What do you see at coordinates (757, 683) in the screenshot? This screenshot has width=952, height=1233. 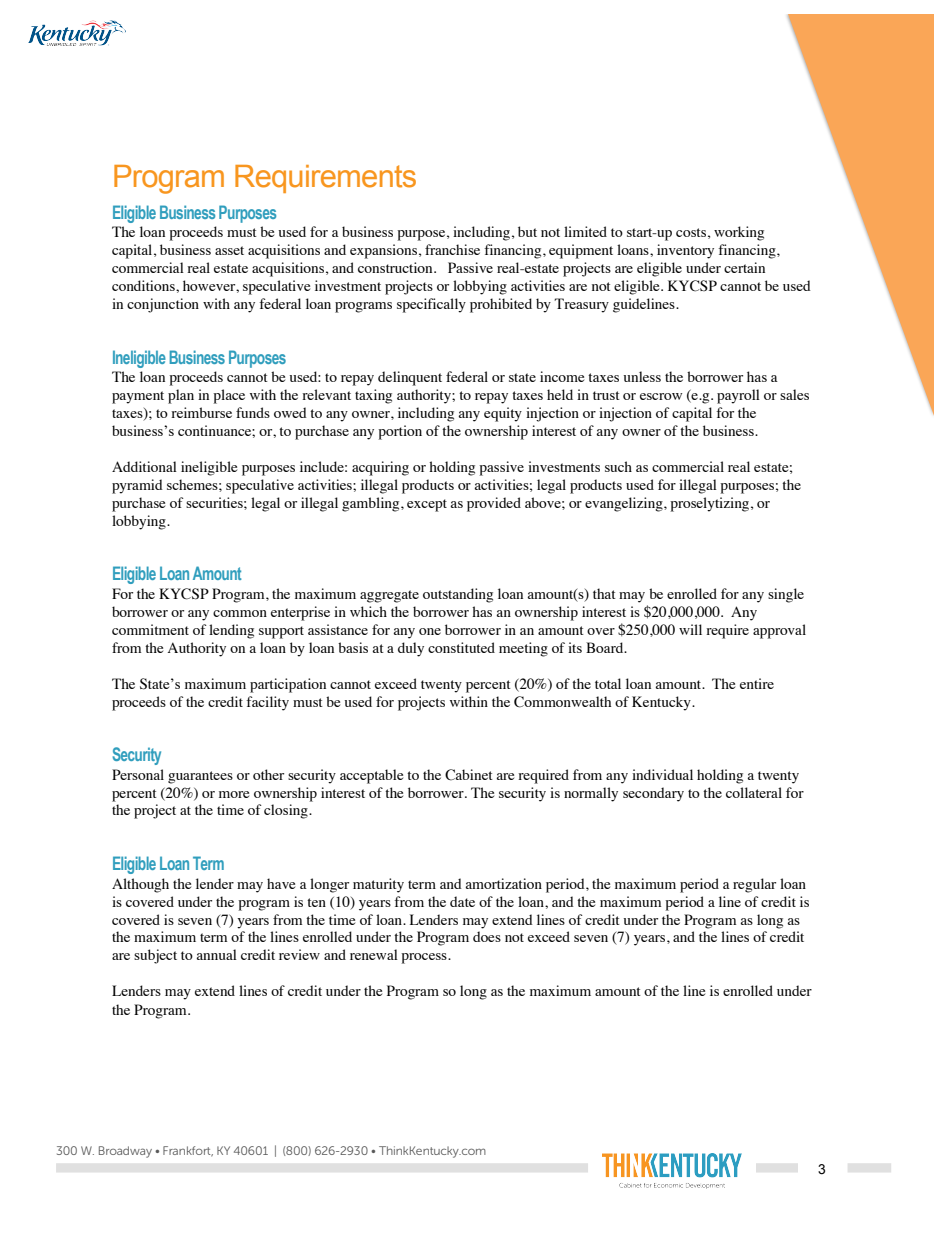 I see `entire` at bounding box center [757, 683].
